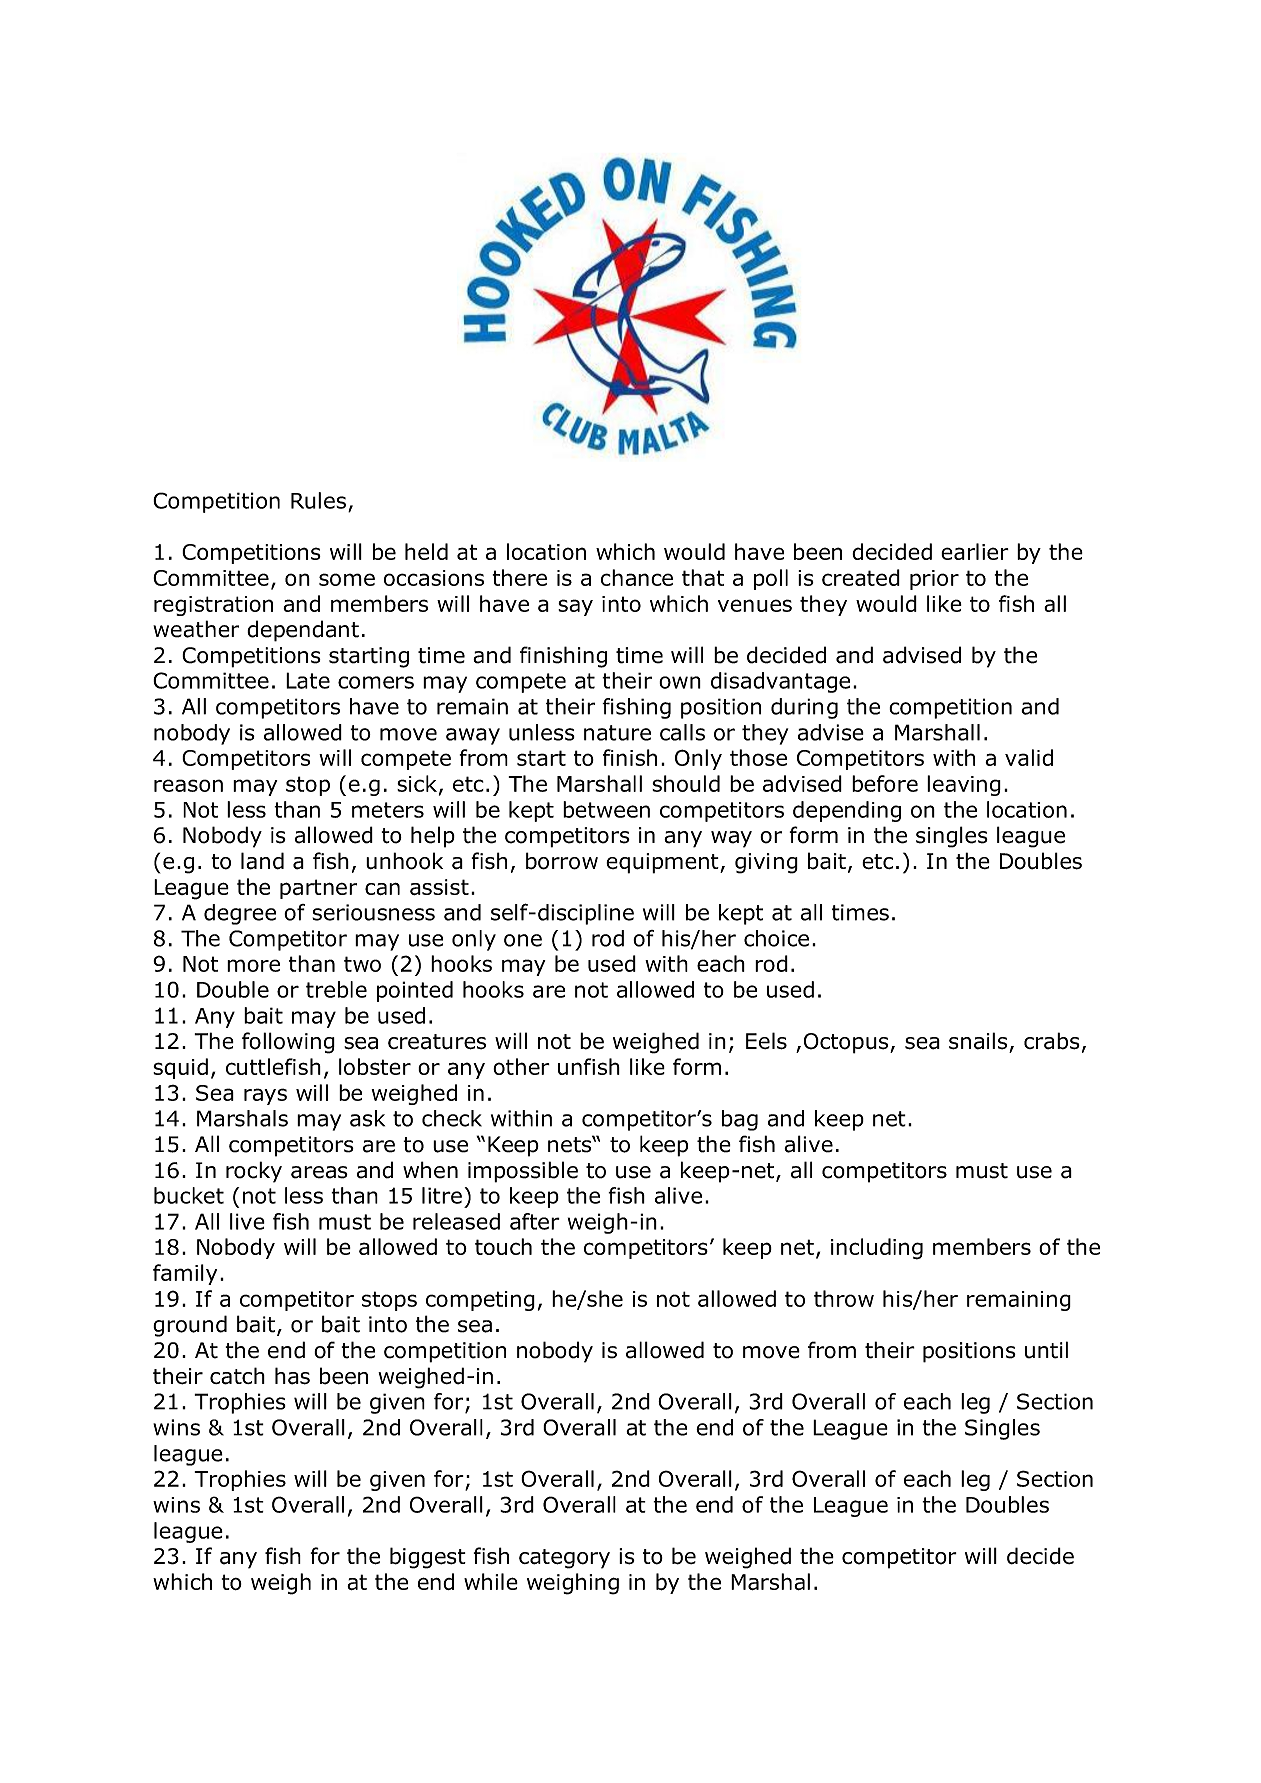  What do you see at coordinates (606, 809) in the screenshot?
I see `between` at bounding box center [606, 809].
